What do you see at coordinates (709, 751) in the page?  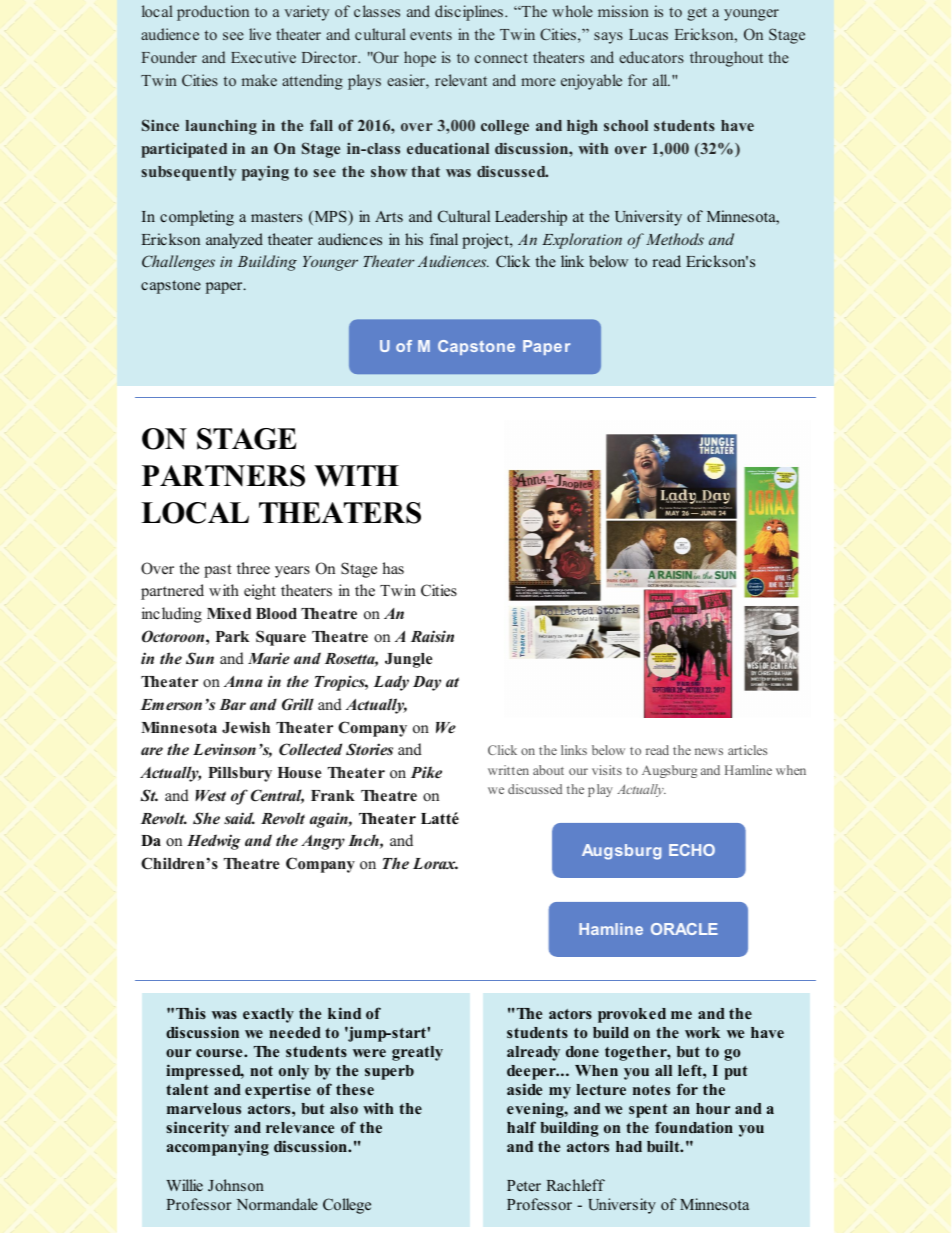 I see `news` at bounding box center [709, 751].
